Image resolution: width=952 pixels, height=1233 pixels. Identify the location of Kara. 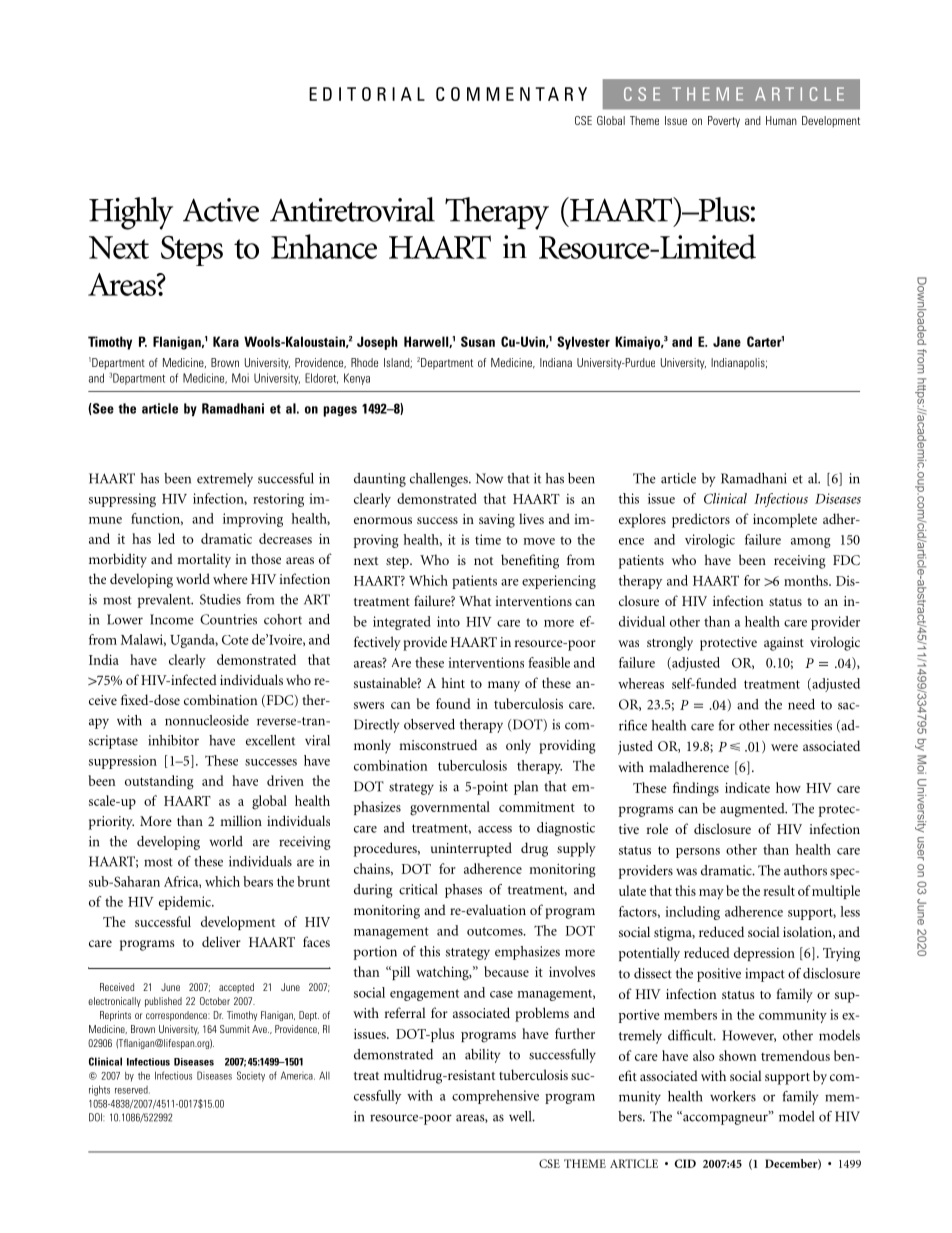
(226, 341).
